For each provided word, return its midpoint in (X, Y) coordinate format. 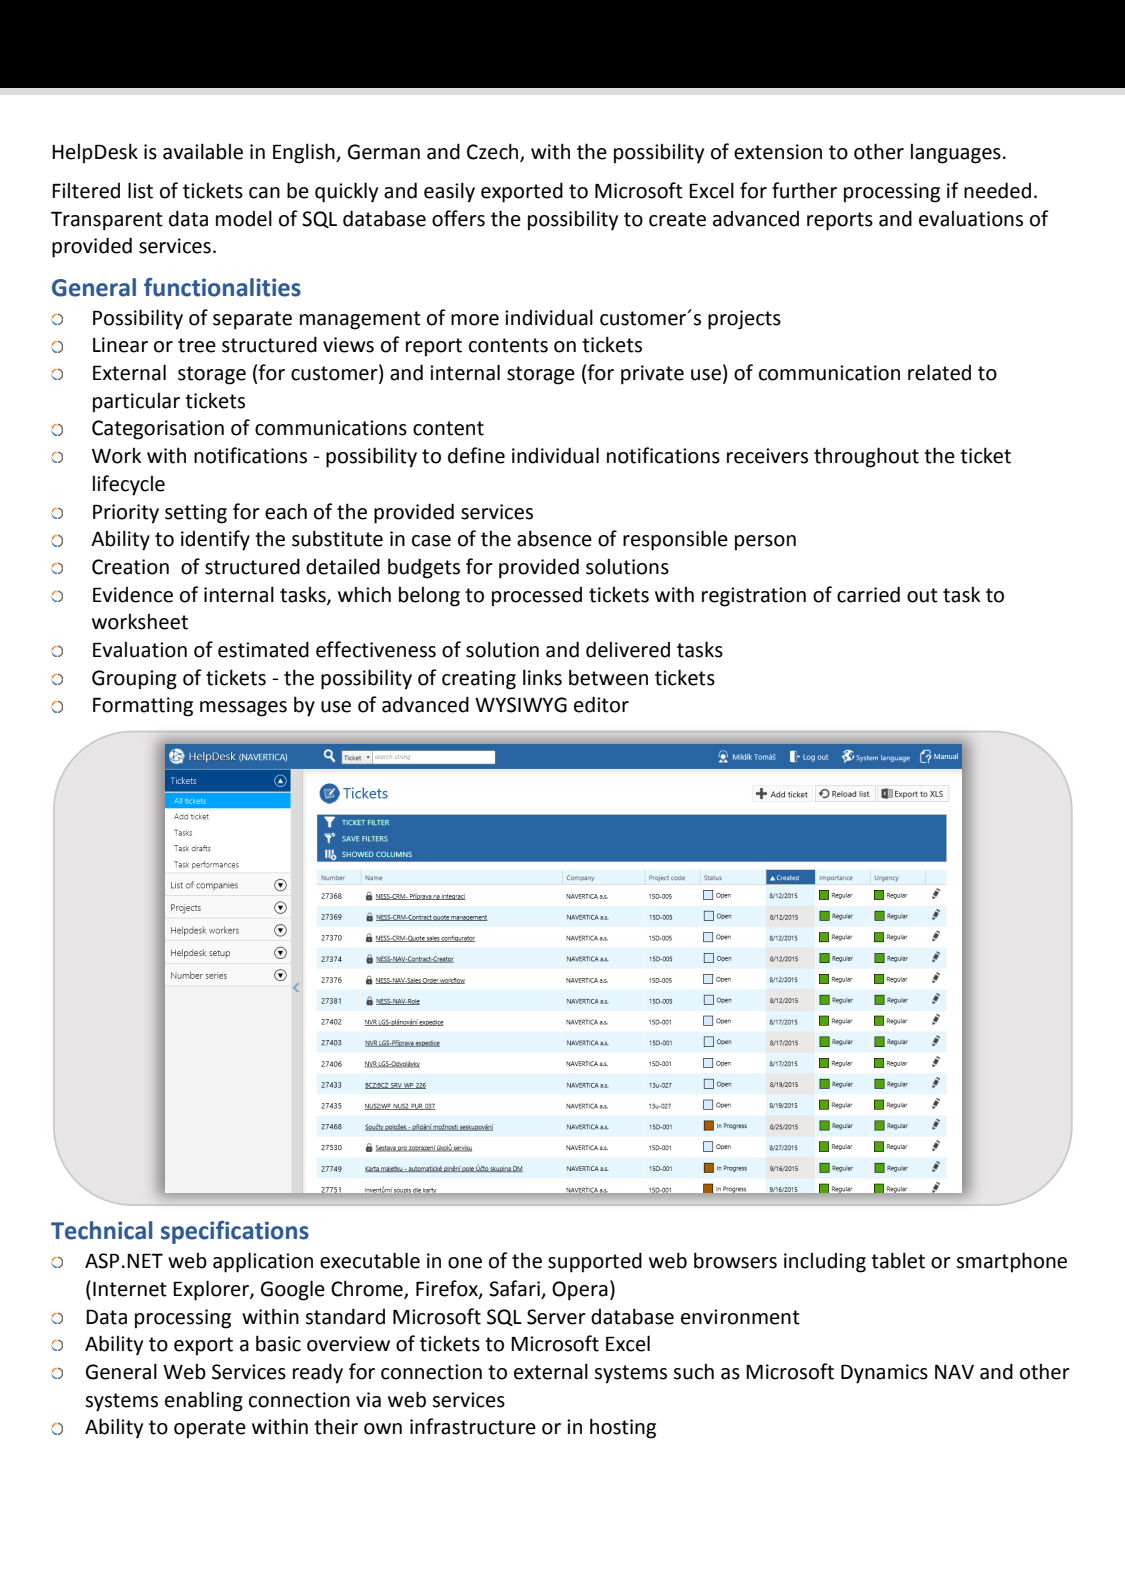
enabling (204, 1401)
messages (243, 709)
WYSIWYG (521, 705)
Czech (494, 152)
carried (868, 594)
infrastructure (473, 1426)
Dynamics (884, 1374)
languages (956, 153)
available (203, 151)
